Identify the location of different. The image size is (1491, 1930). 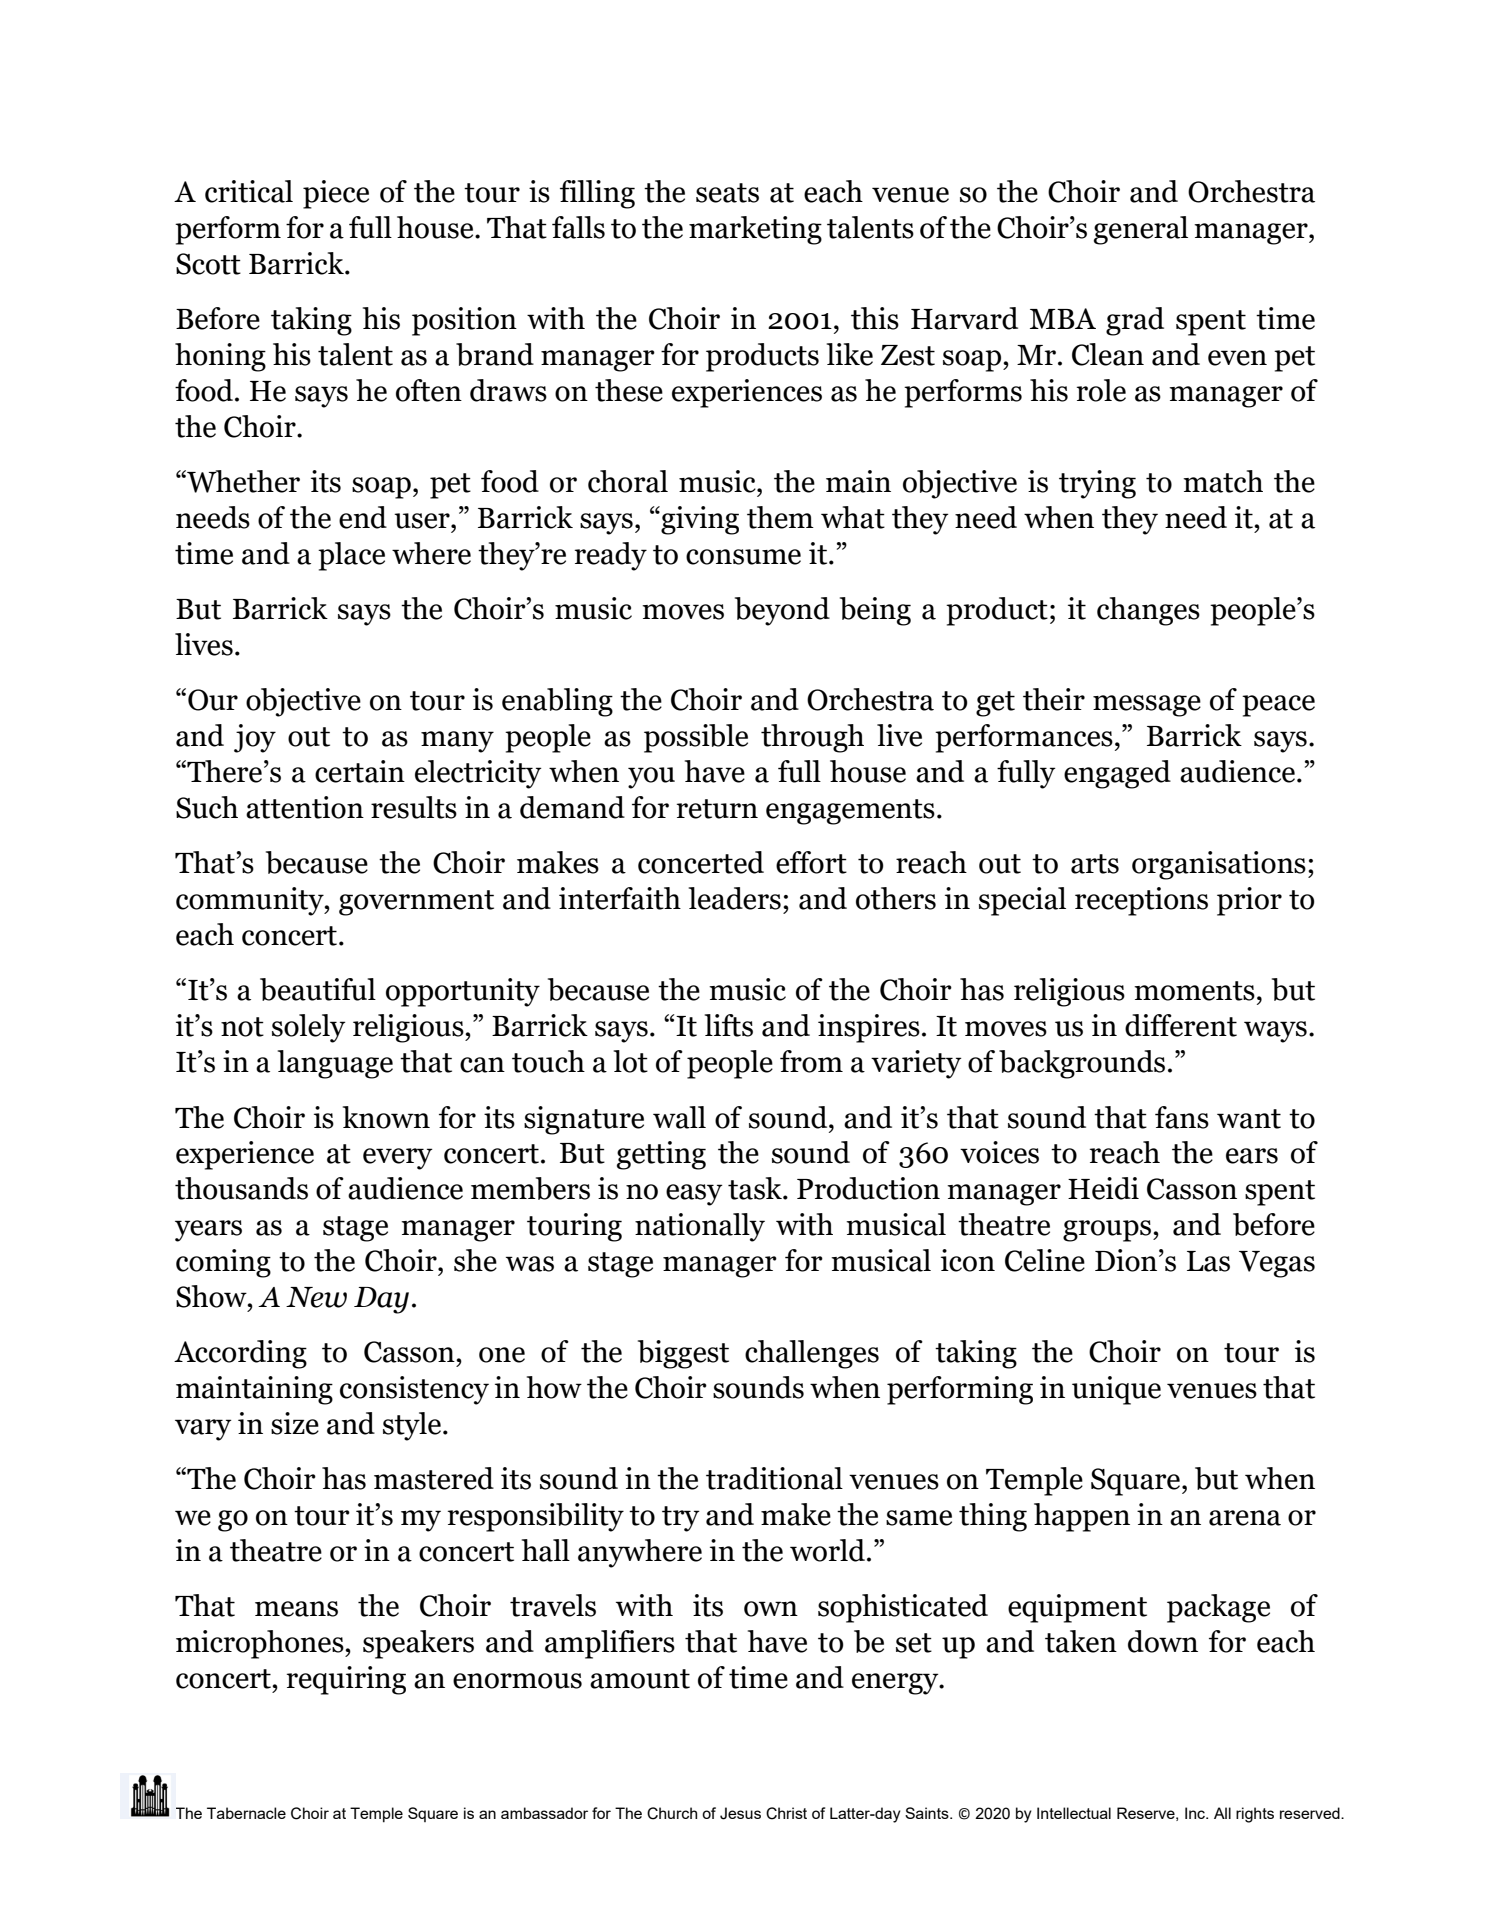
(1181, 1025).
